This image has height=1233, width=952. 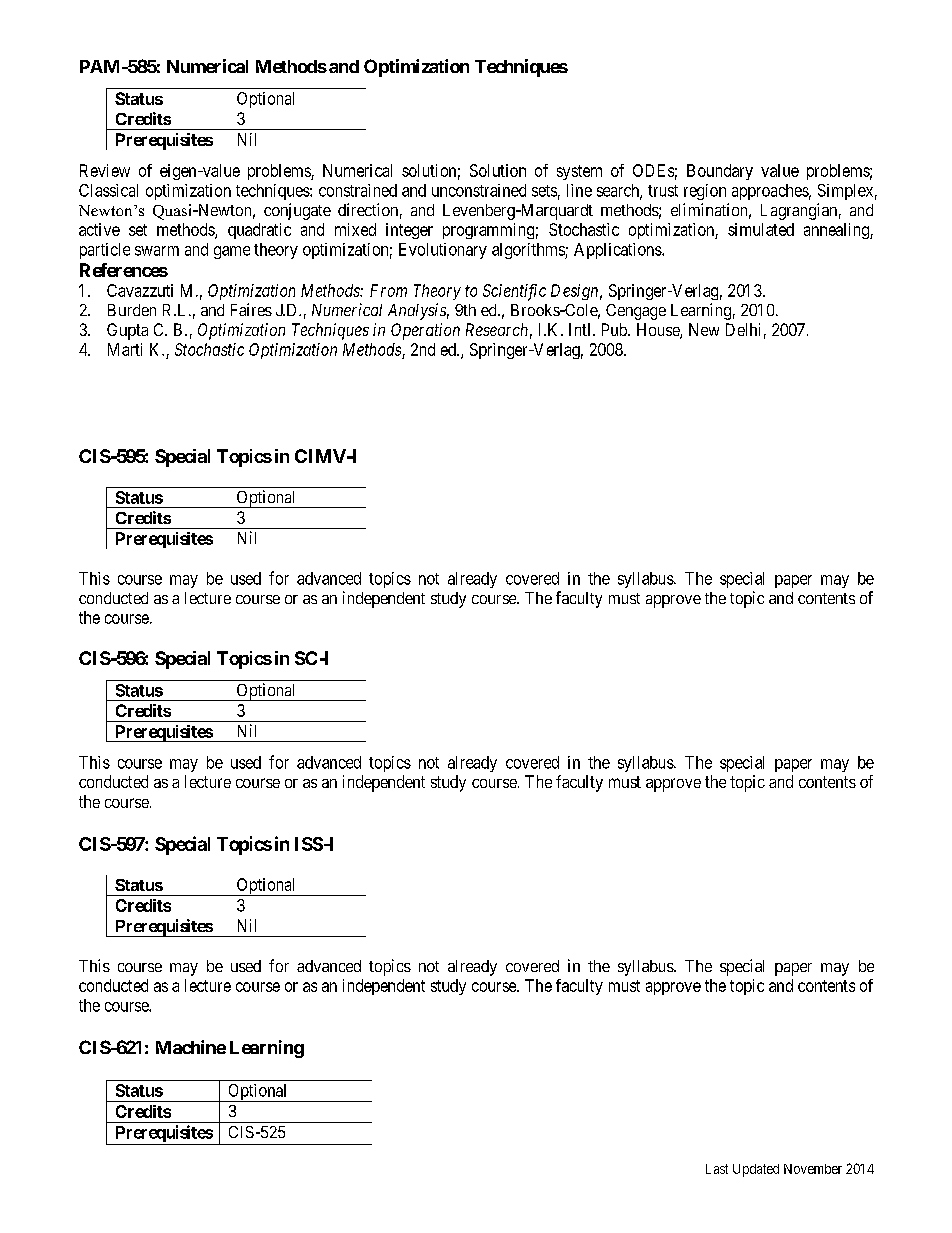 I want to click on House, so click(x=659, y=331).
